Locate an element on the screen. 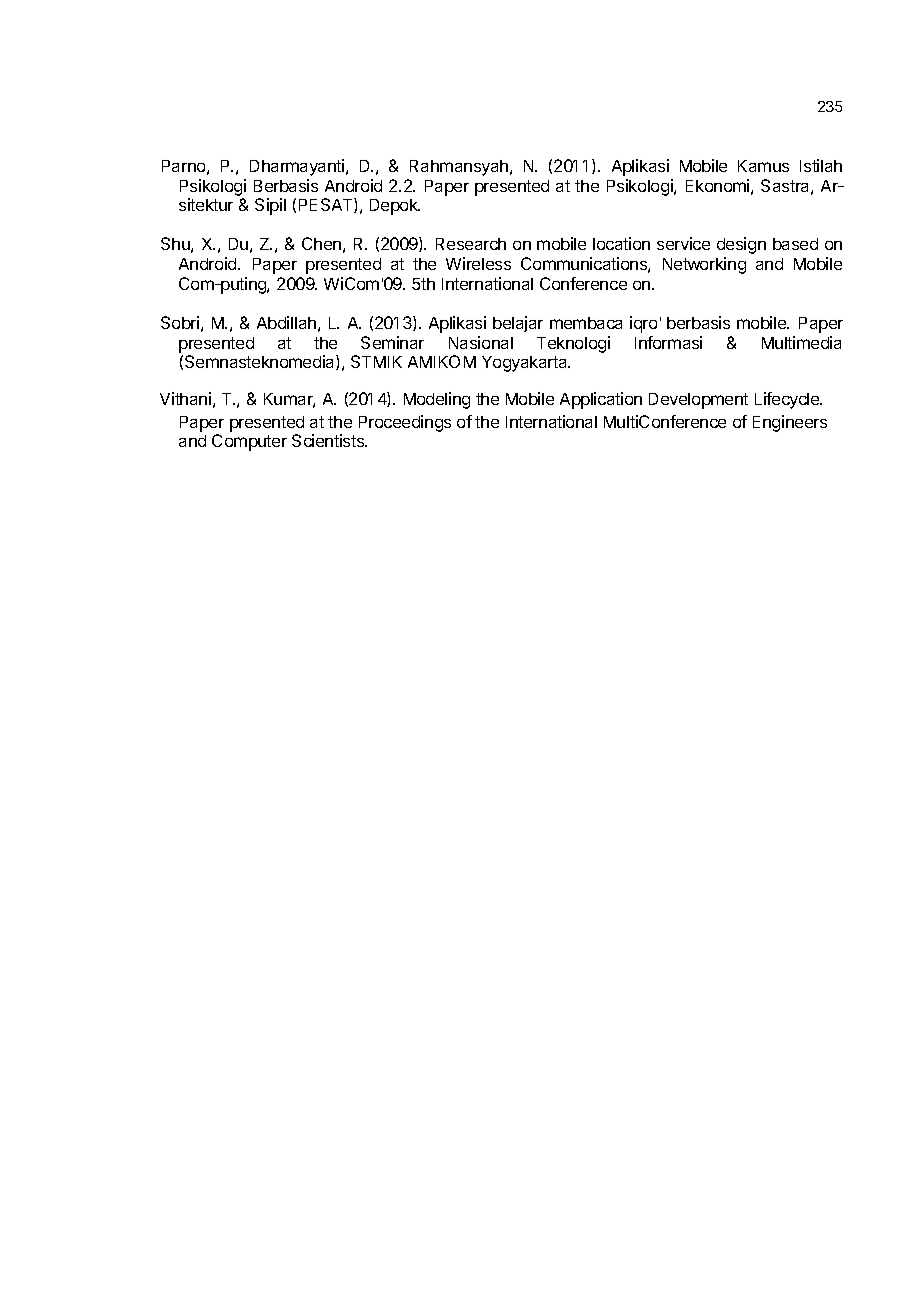 The width and height of the screenshot is (924, 1308). Scientists is located at coordinates (329, 440).
